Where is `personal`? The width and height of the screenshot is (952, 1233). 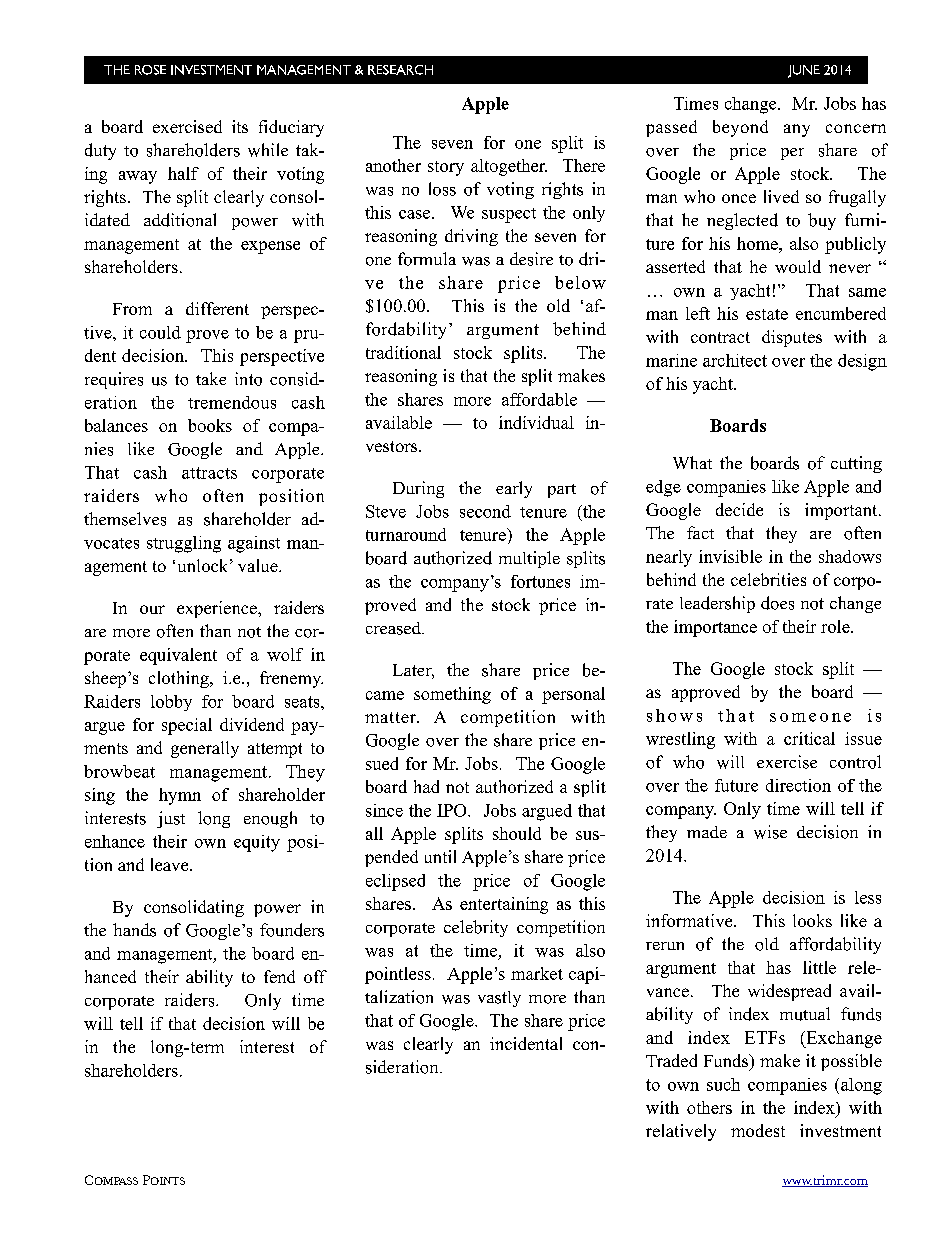
personal is located at coordinates (573, 695).
